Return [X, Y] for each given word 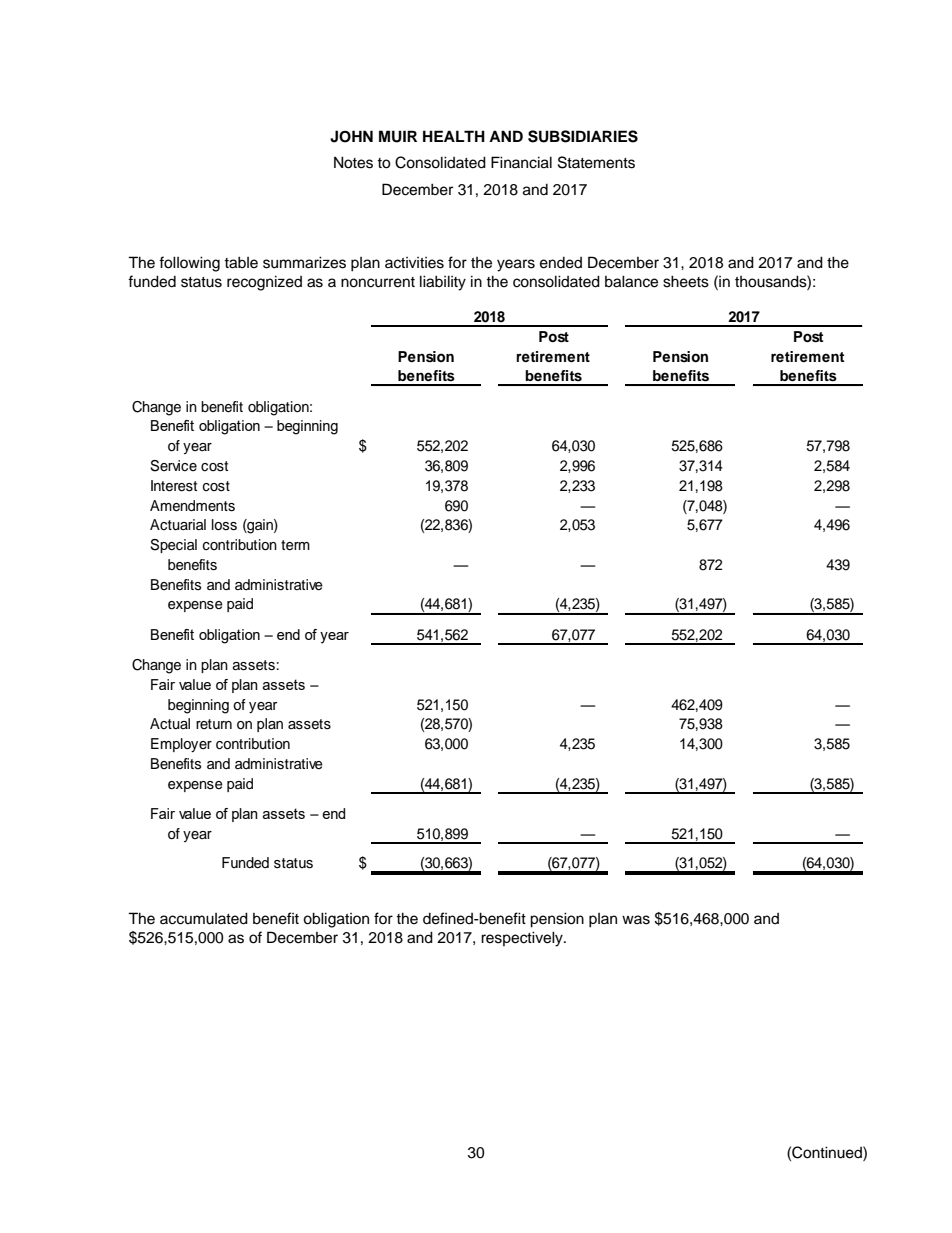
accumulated [204, 918]
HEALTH [454, 136]
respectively [523, 939]
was [636, 920]
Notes [353, 162]
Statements [596, 162]
